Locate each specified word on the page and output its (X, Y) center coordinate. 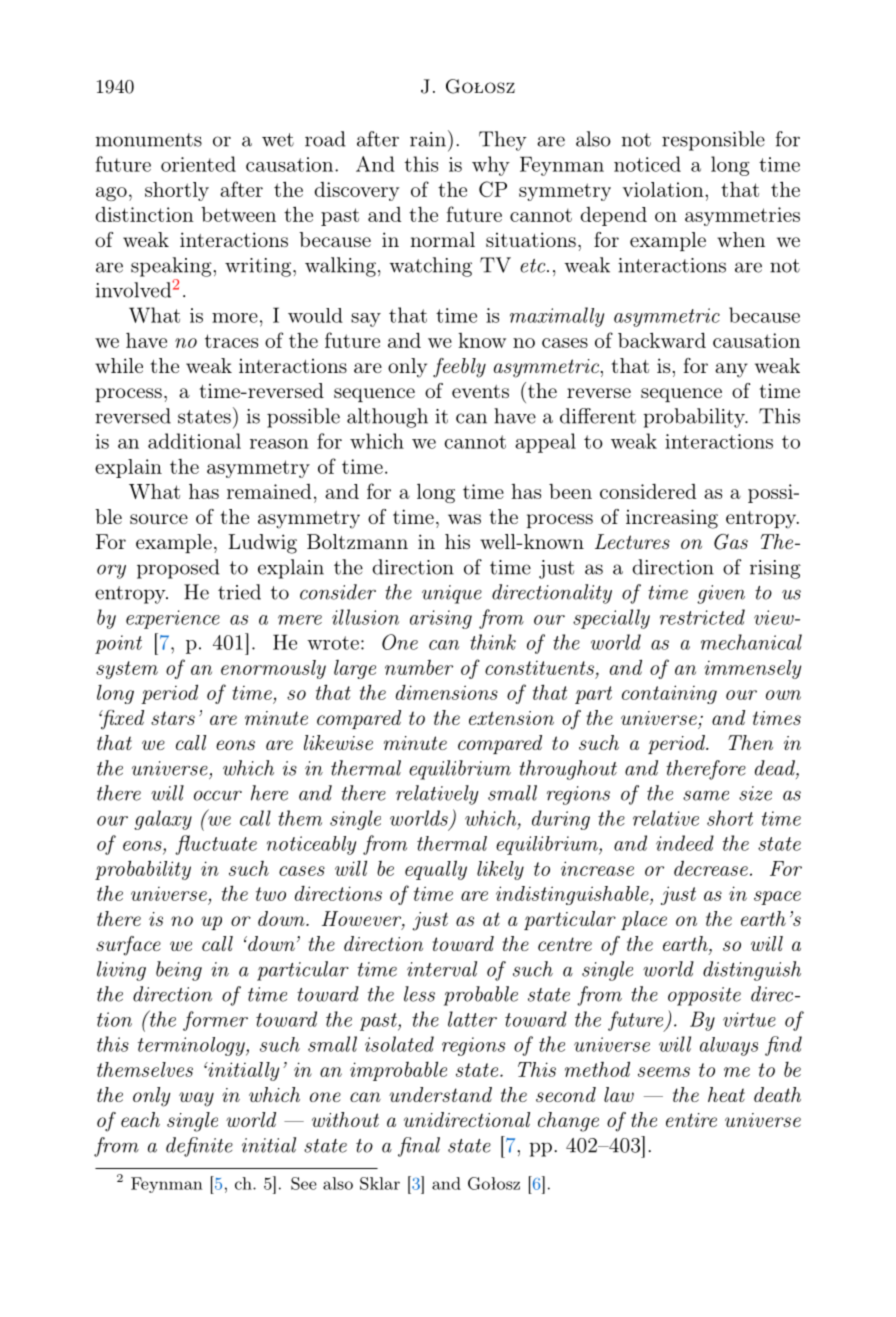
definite (199, 1147)
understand (440, 1094)
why (491, 166)
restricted (702, 617)
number (419, 667)
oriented (198, 164)
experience (173, 619)
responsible (713, 141)
